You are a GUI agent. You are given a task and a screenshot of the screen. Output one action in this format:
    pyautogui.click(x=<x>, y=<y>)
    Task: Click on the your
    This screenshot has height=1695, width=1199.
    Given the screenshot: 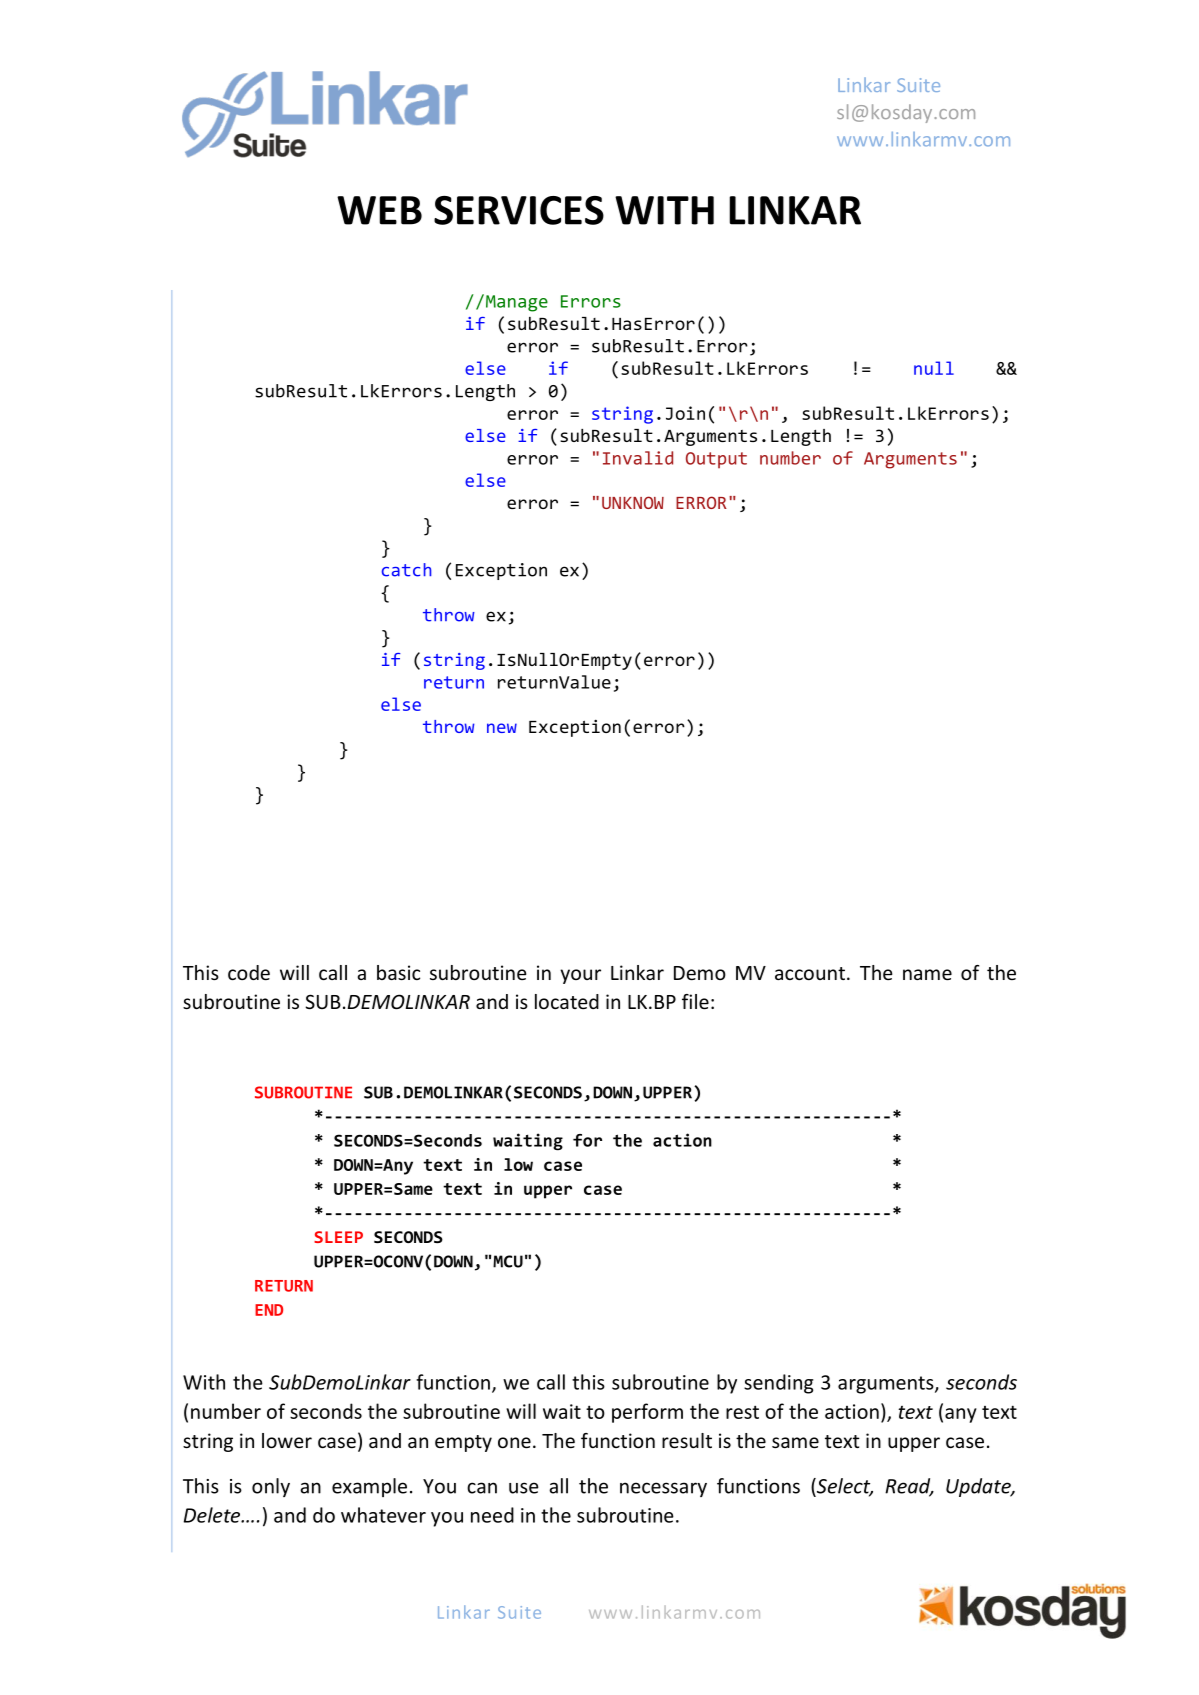 What is the action you would take?
    pyautogui.click(x=580, y=976)
